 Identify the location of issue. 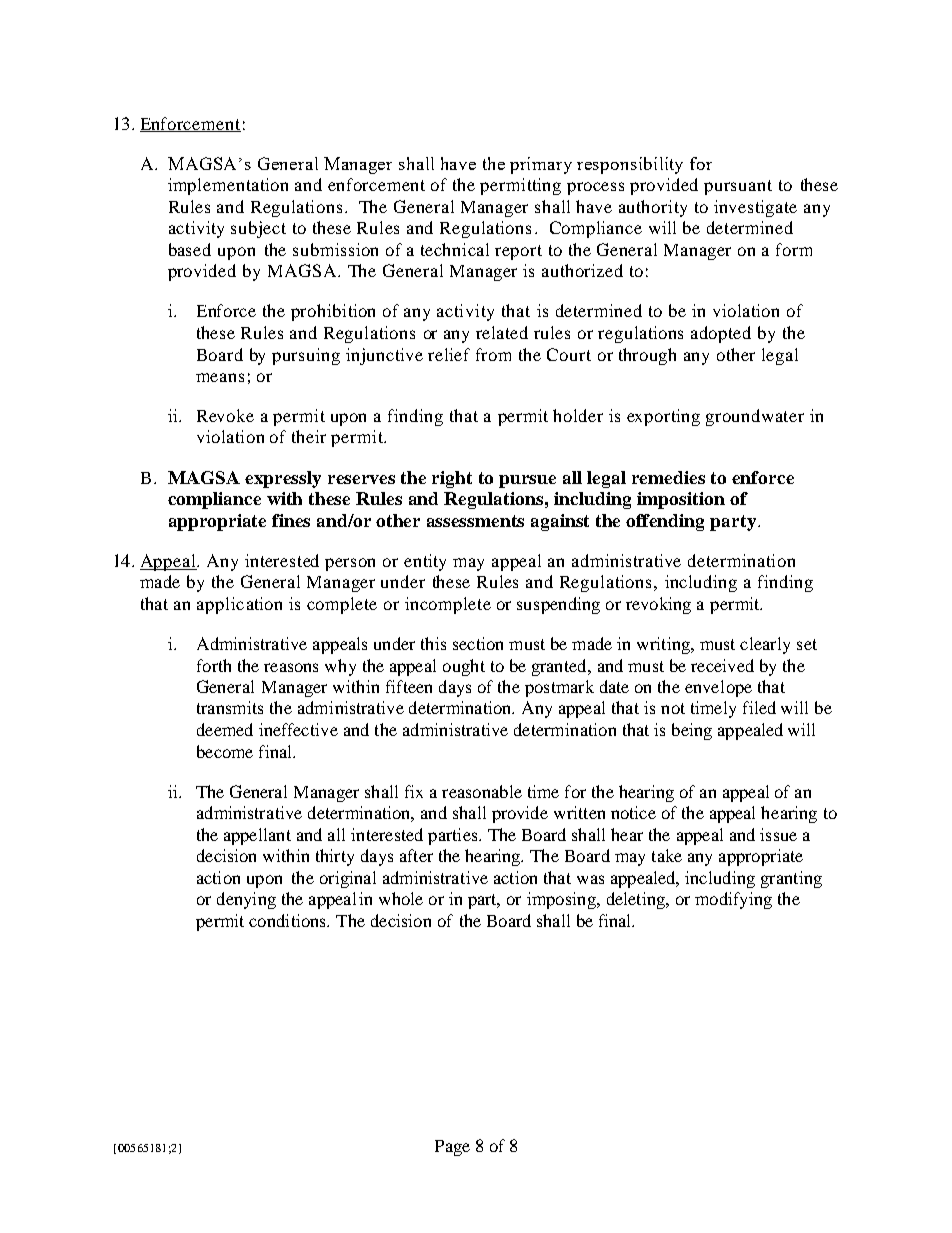
(778, 834).
